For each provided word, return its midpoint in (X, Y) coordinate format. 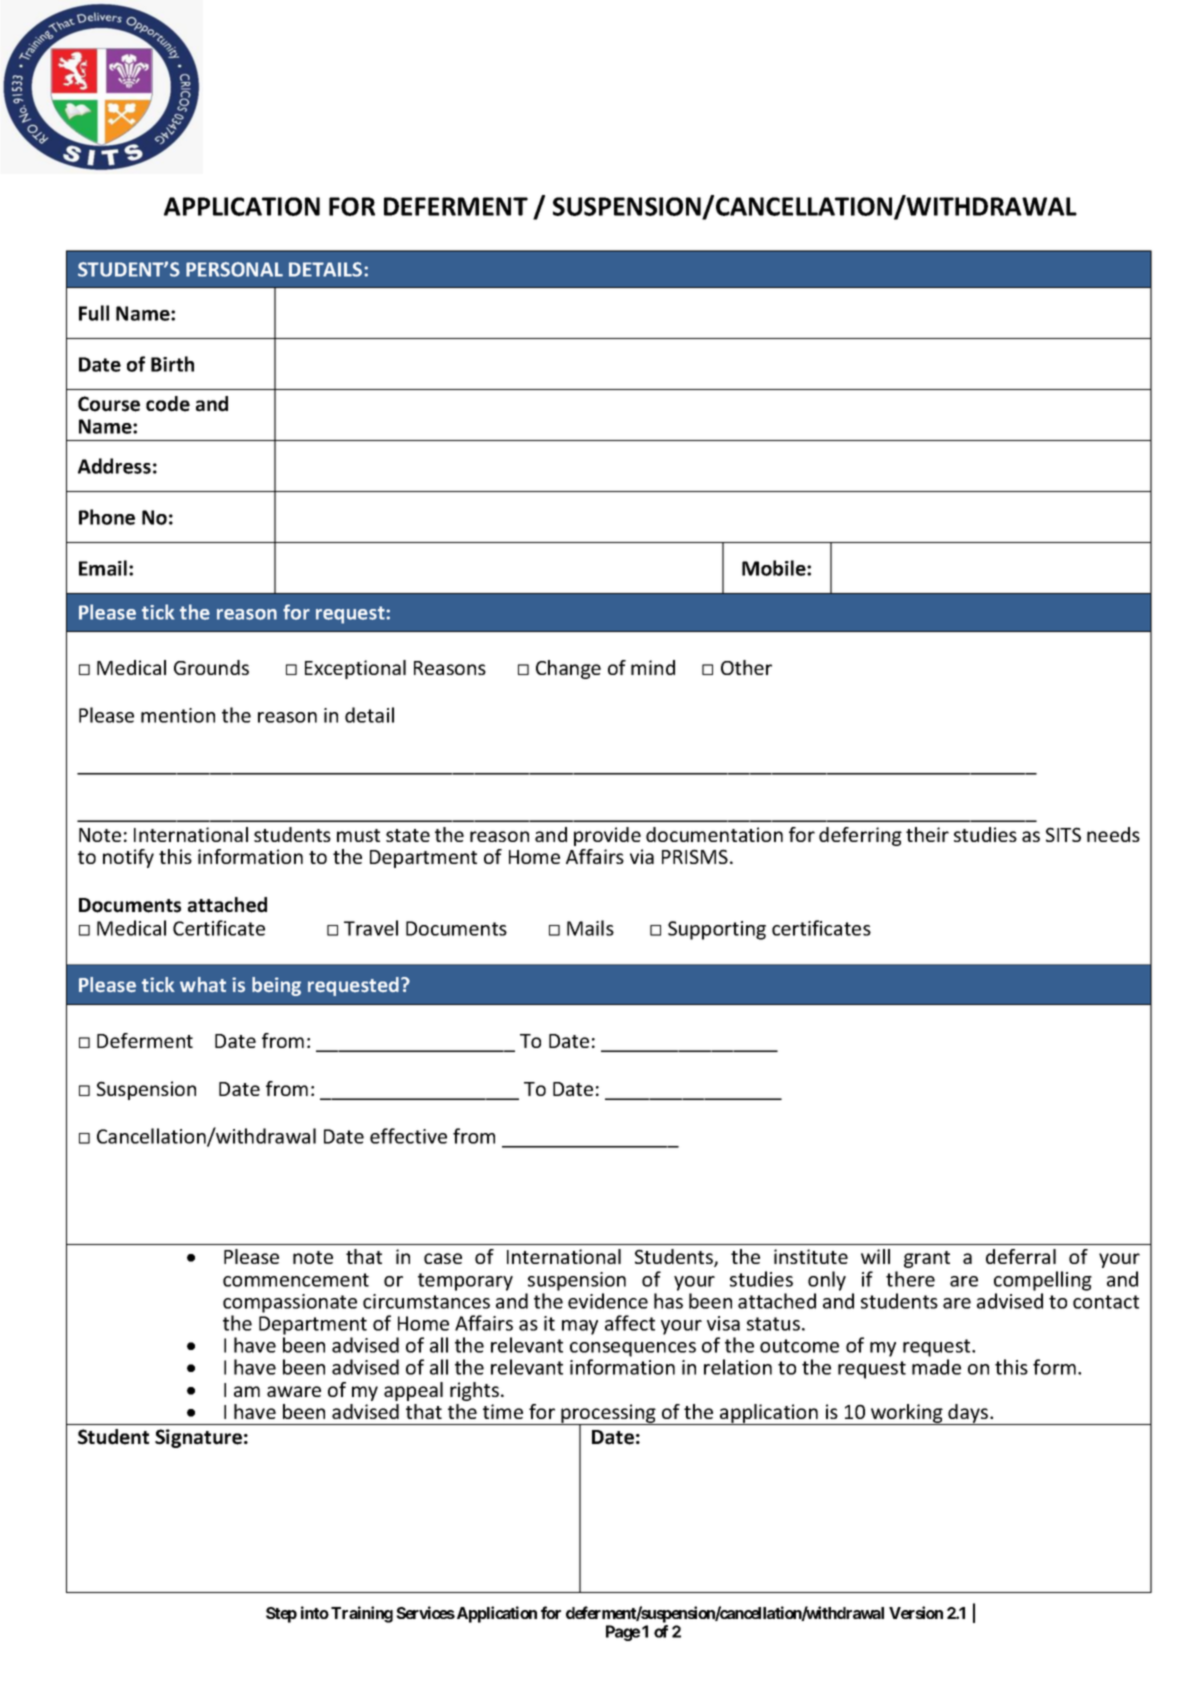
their (927, 834)
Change (568, 669)
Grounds (211, 667)
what (203, 984)
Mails (590, 928)
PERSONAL (234, 269)
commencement (296, 1280)
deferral (1021, 1256)
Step (281, 1615)
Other (746, 667)
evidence (608, 1301)
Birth (172, 364)
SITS (1063, 834)
